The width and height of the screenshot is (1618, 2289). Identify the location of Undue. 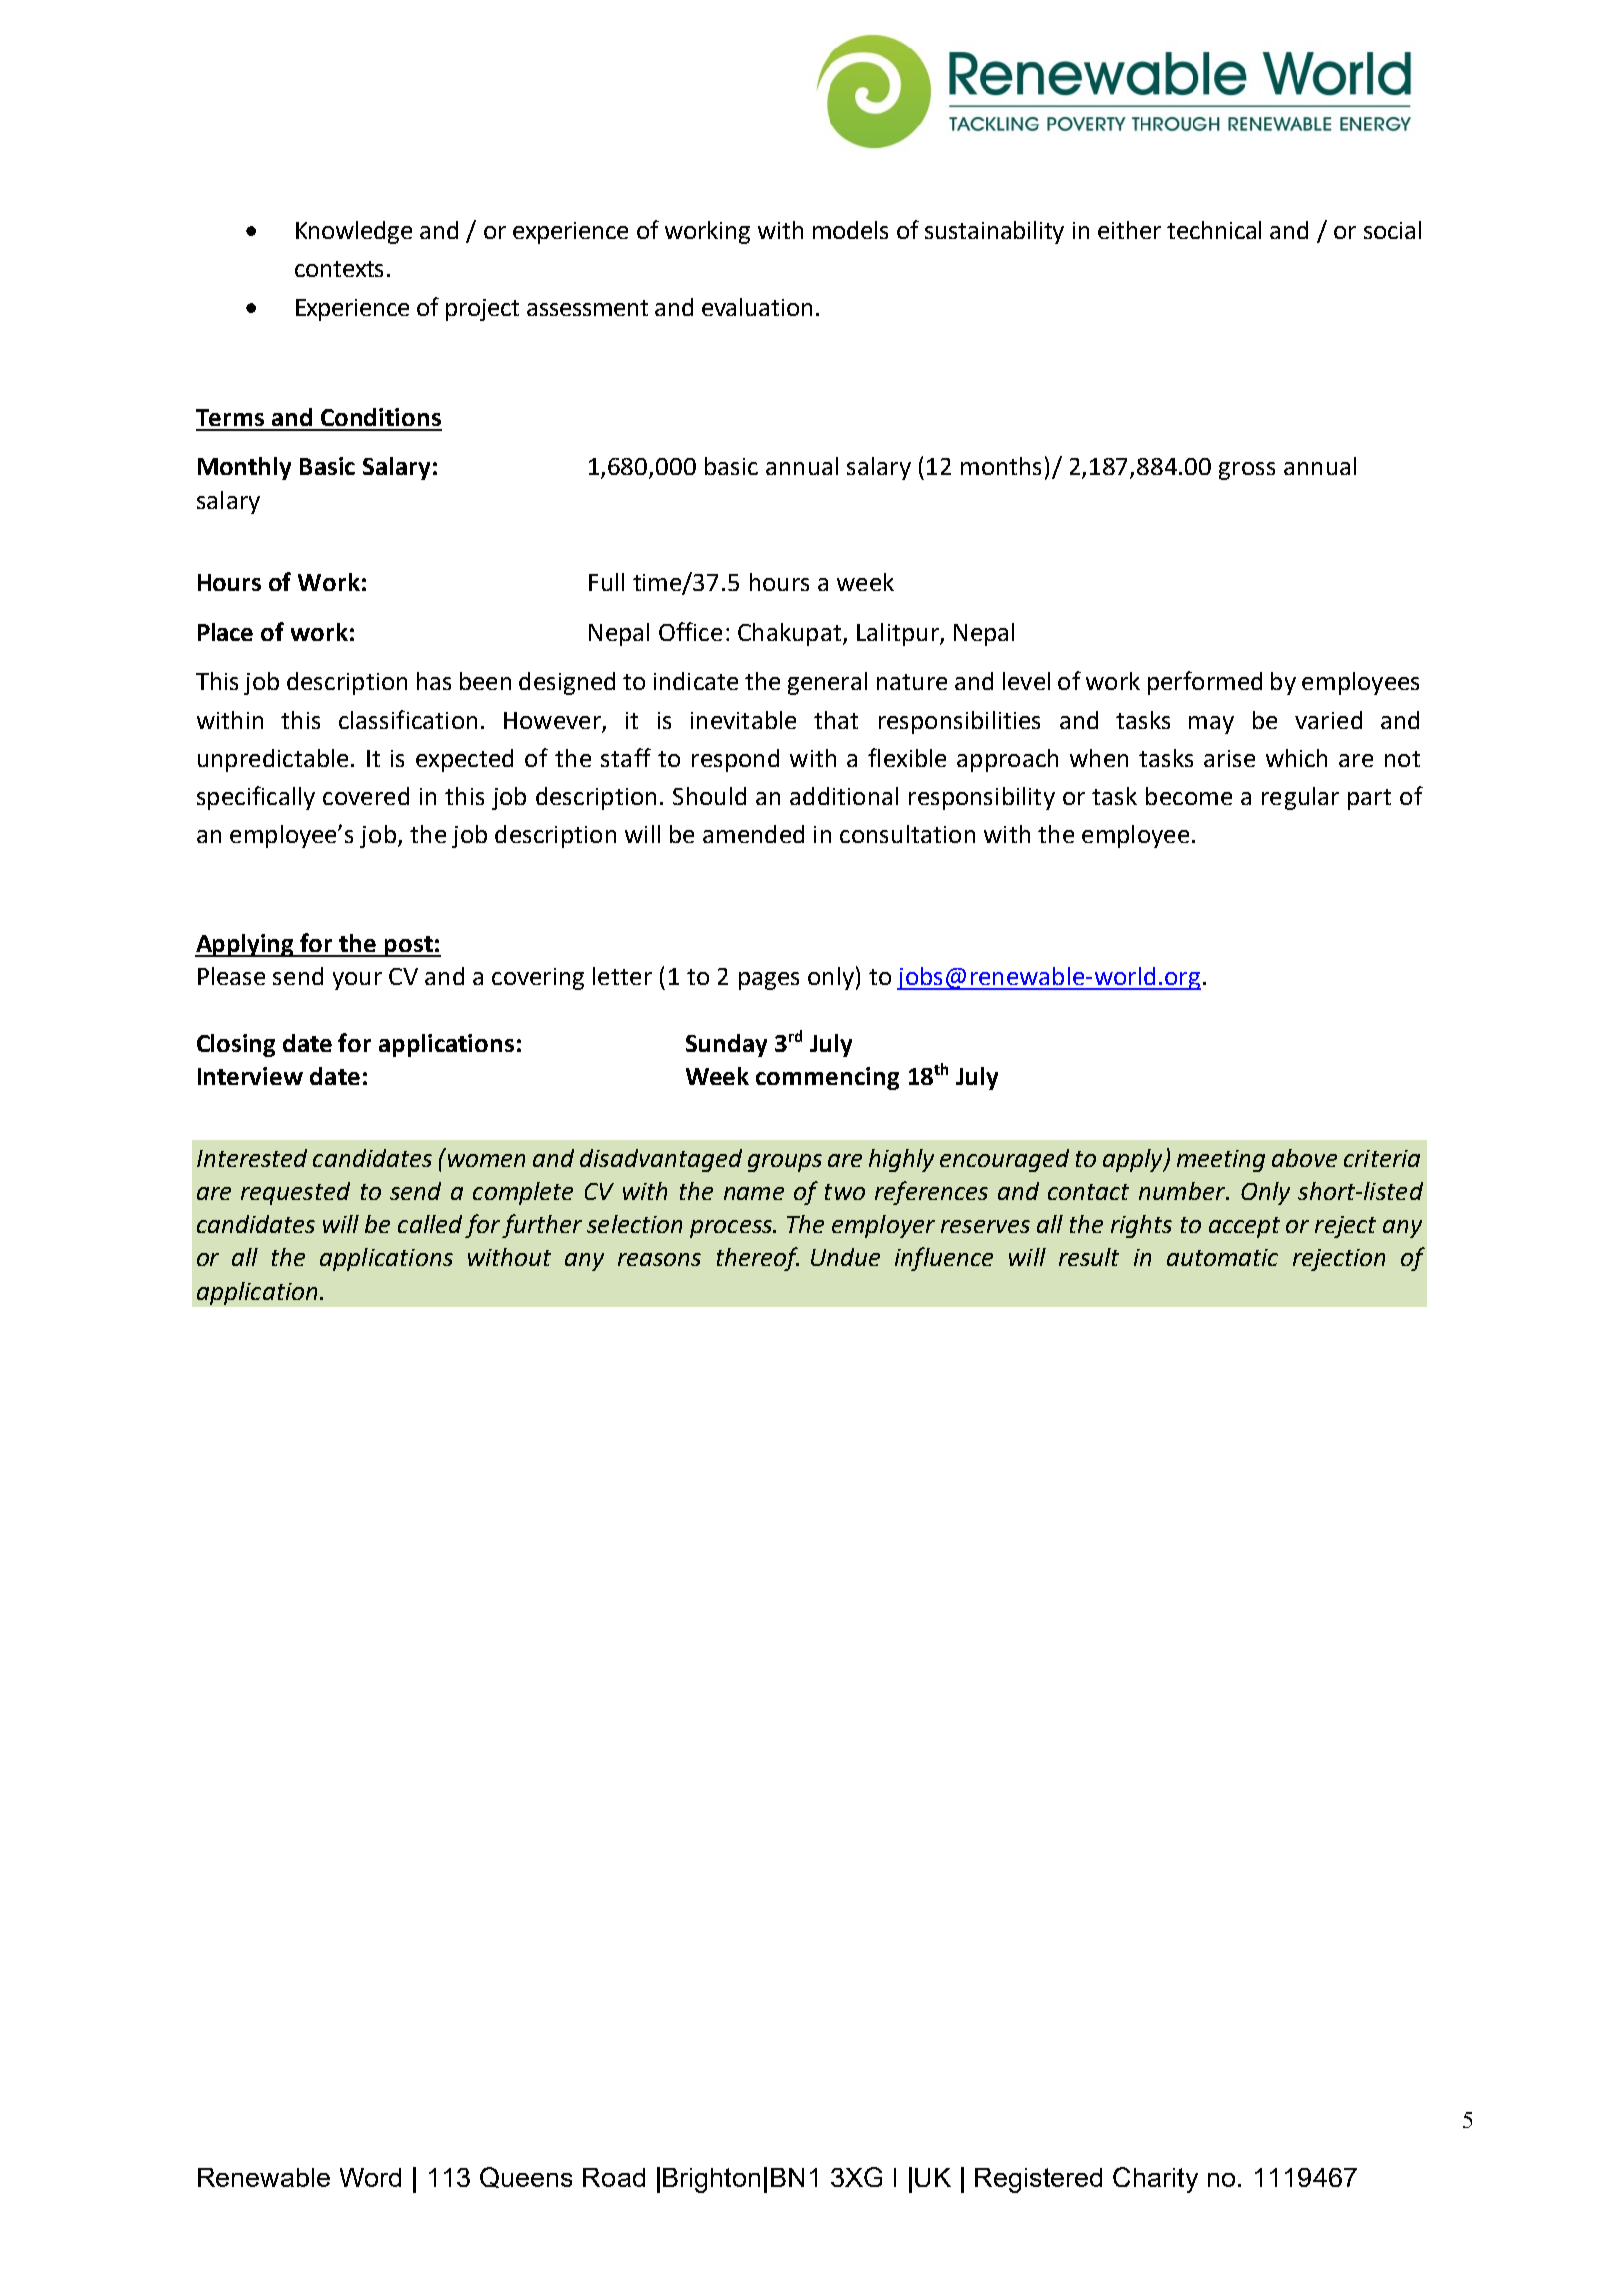
(845, 1257).
